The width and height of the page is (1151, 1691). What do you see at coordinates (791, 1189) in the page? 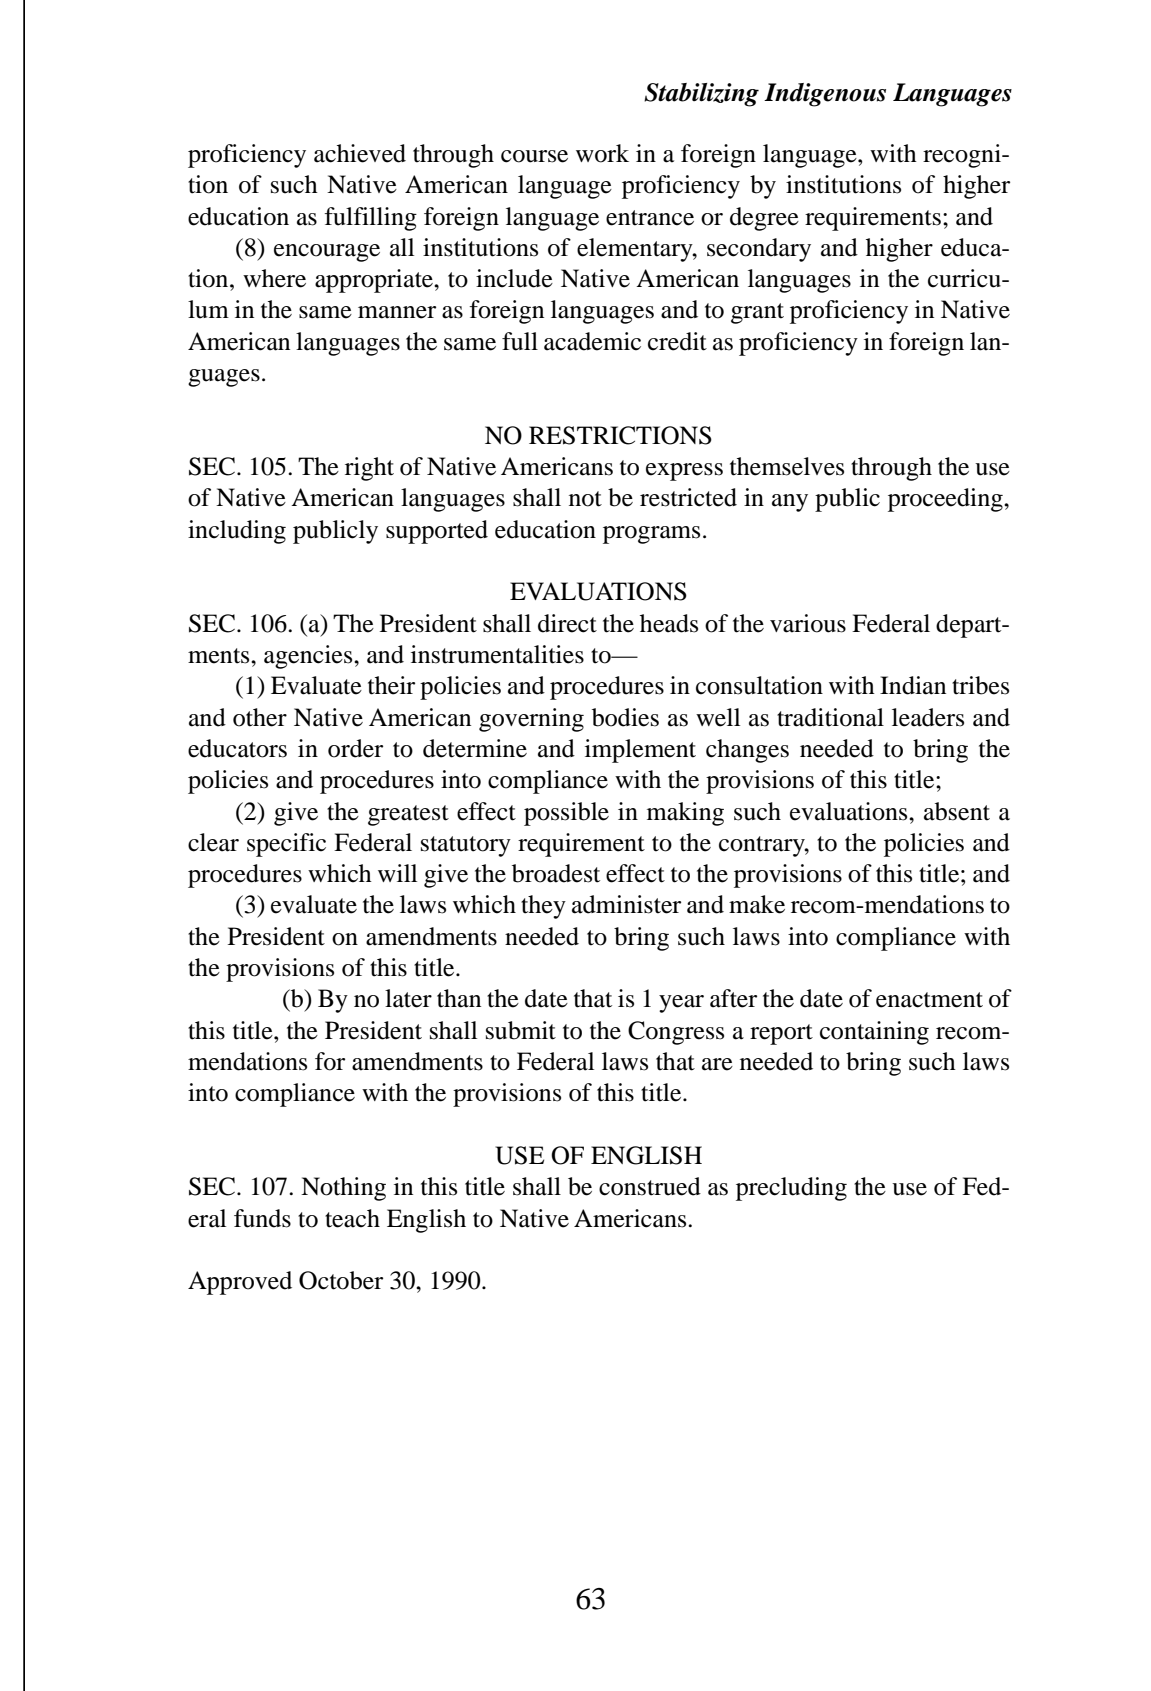
I see `precluding` at bounding box center [791, 1189].
